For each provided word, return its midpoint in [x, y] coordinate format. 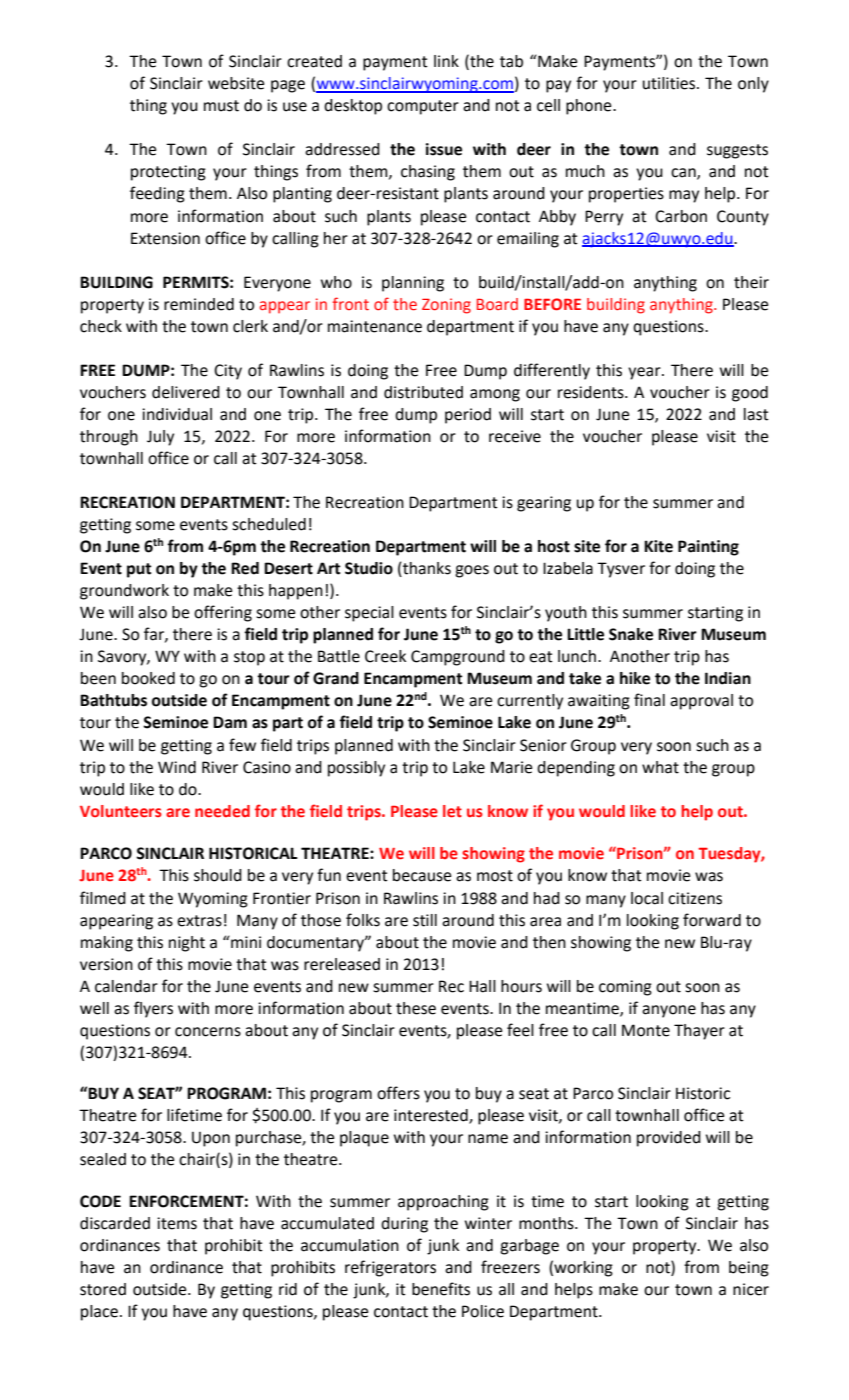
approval [701, 702]
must [221, 106]
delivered [186, 392]
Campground [458, 658]
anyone [669, 1011]
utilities [670, 83]
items [177, 1223]
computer [423, 107]
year [645, 373]
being [749, 1269]
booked [148, 678]
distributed [423, 392]
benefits [441, 1289]
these [416, 1008]
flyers [153, 1009]
